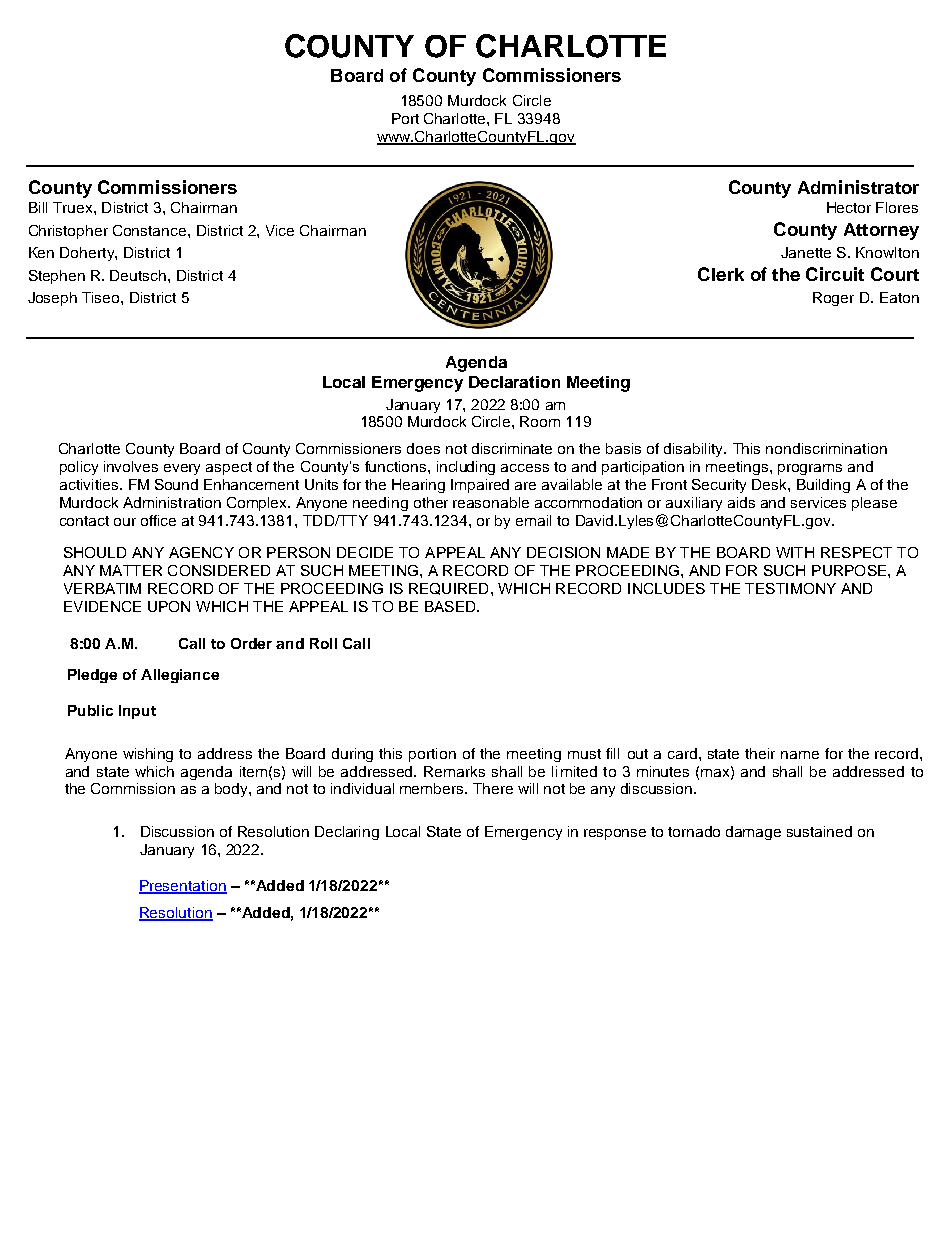 The width and height of the document is (952, 1233). Describe the element at coordinates (183, 887) in the document. I see `Presentation` at that location.
